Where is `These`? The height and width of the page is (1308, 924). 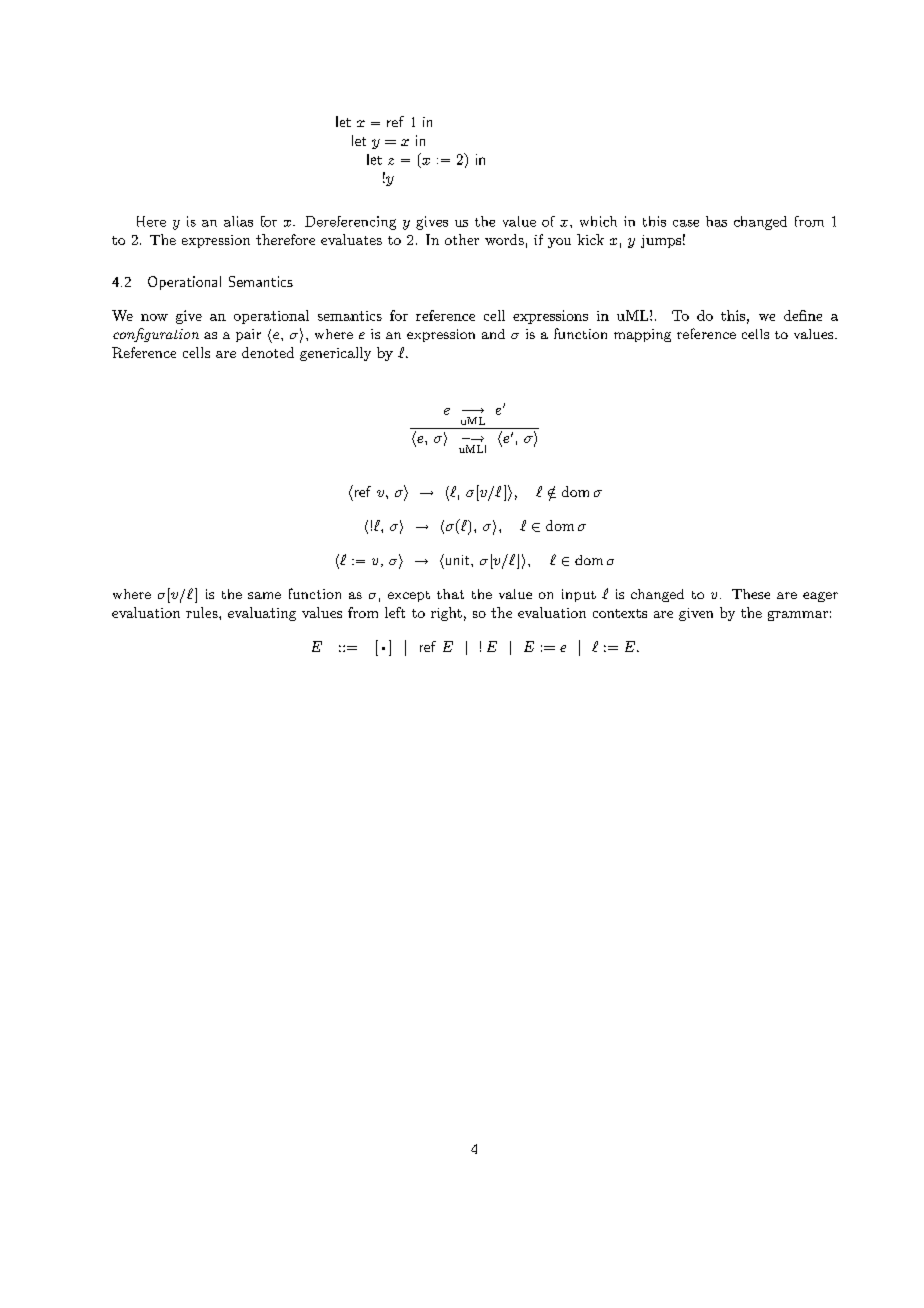
These is located at coordinates (751, 594).
